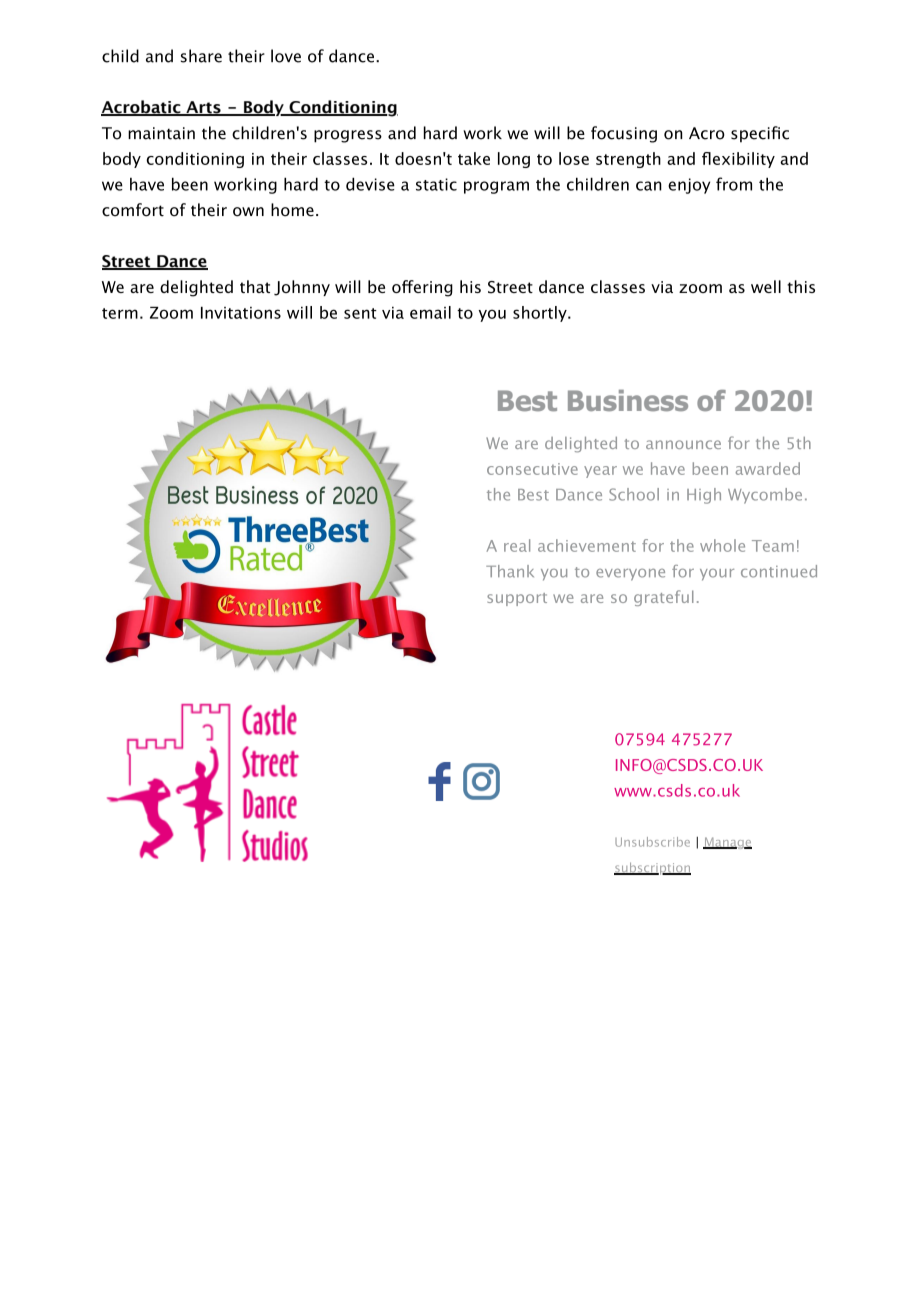 This image has height=1307, width=924. What do you see at coordinates (201, 56) in the image?
I see `share` at bounding box center [201, 56].
